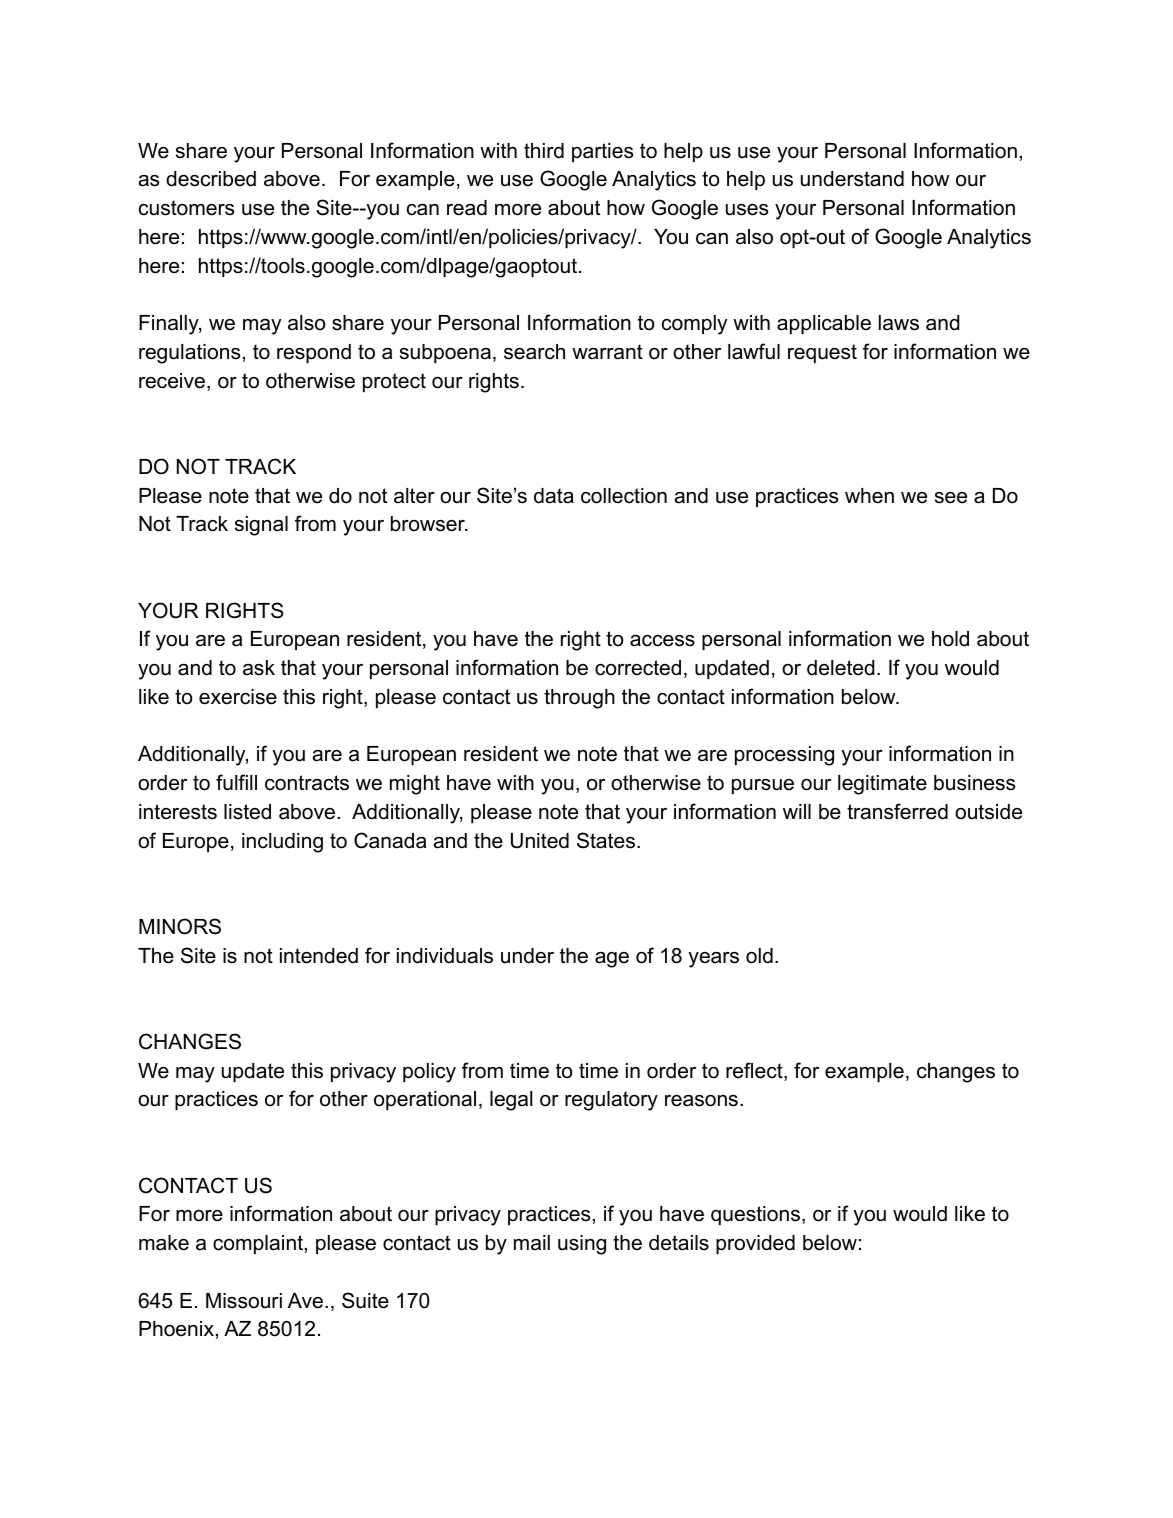 This screenshot has width=1173, height=1518. What do you see at coordinates (755, 1071) in the screenshot?
I see `reflect` at bounding box center [755, 1071].
